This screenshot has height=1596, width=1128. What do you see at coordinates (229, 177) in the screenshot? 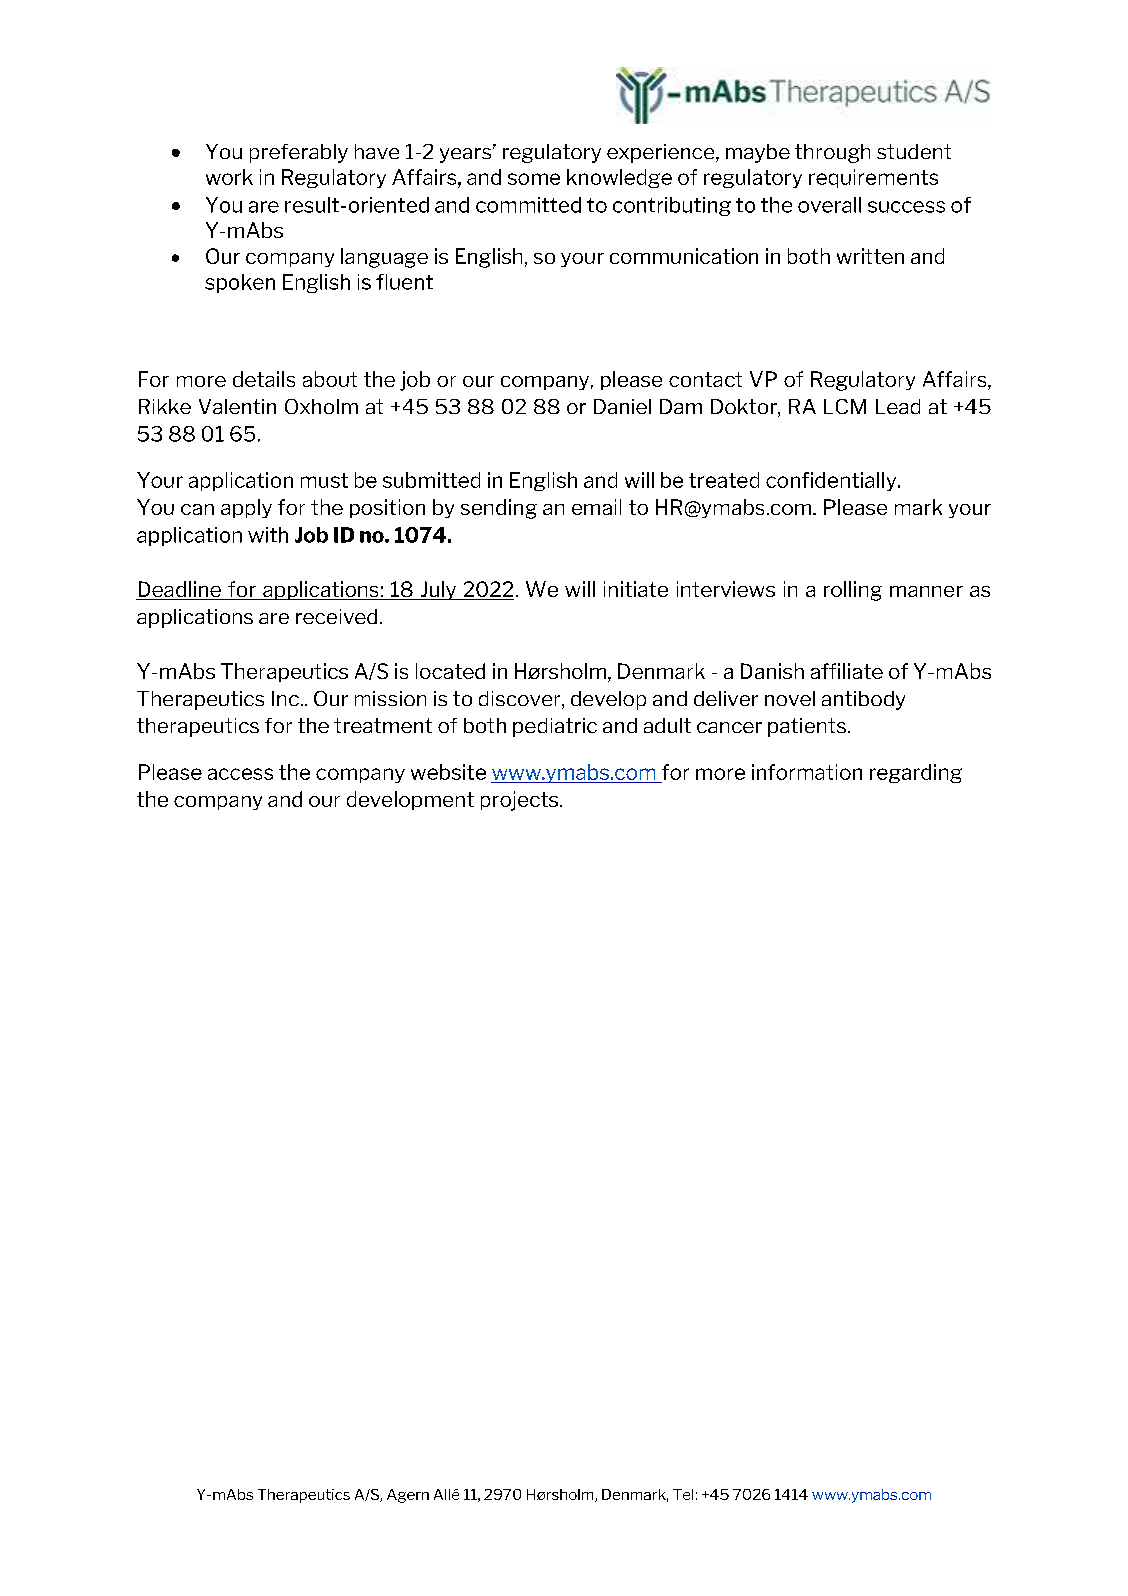
I see `work` at bounding box center [229, 177].
